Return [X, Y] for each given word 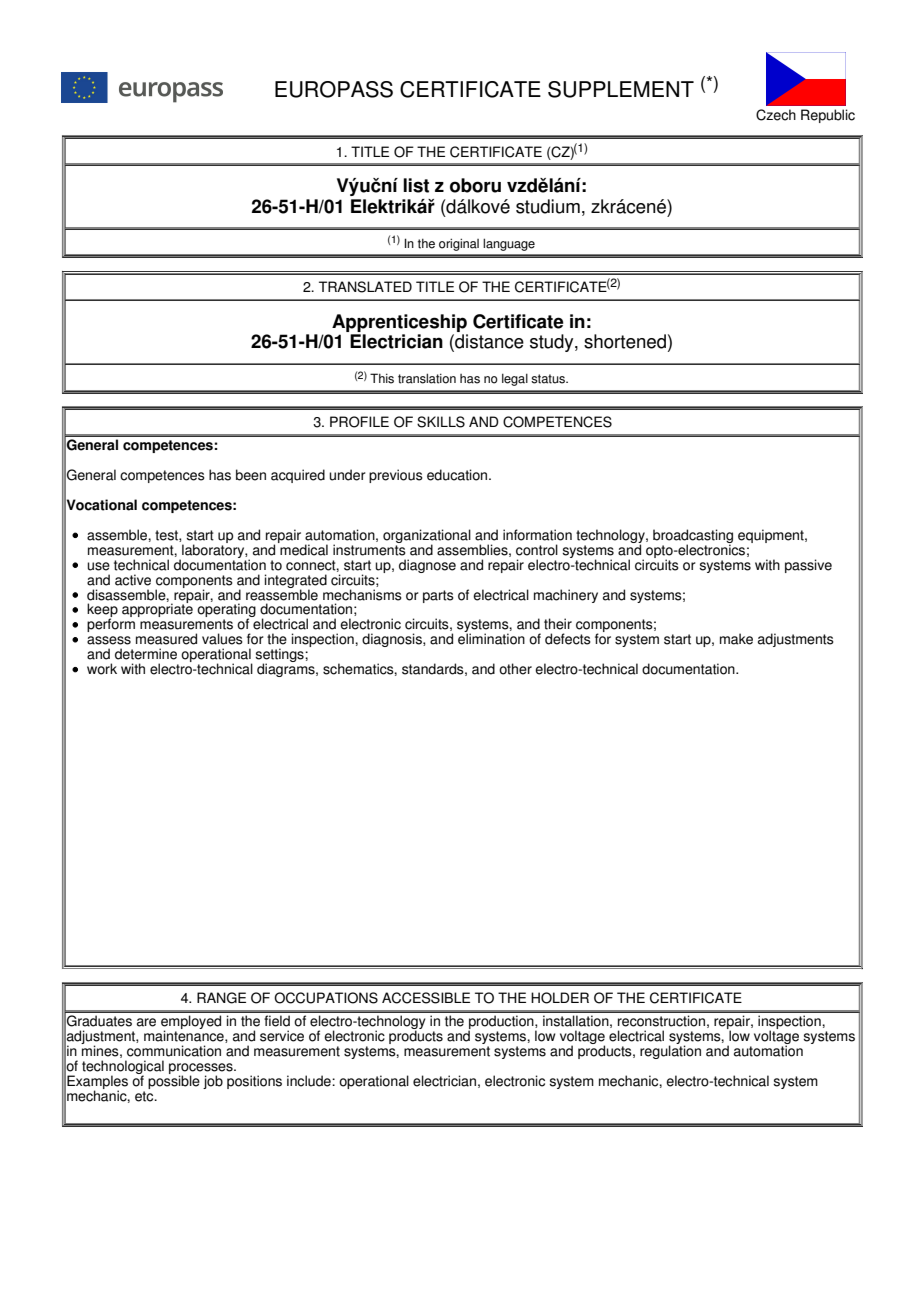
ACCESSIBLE [426, 998]
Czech [776, 115]
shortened [625, 341]
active [133, 580]
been [251, 475]
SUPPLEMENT [621, 89]
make [736, 639]
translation [427, 378]
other [515, 669]
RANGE [221, 998]
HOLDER [560, 998]
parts [438, 596]
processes [202, 1069]
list [416, 185]
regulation [670, 1051]
